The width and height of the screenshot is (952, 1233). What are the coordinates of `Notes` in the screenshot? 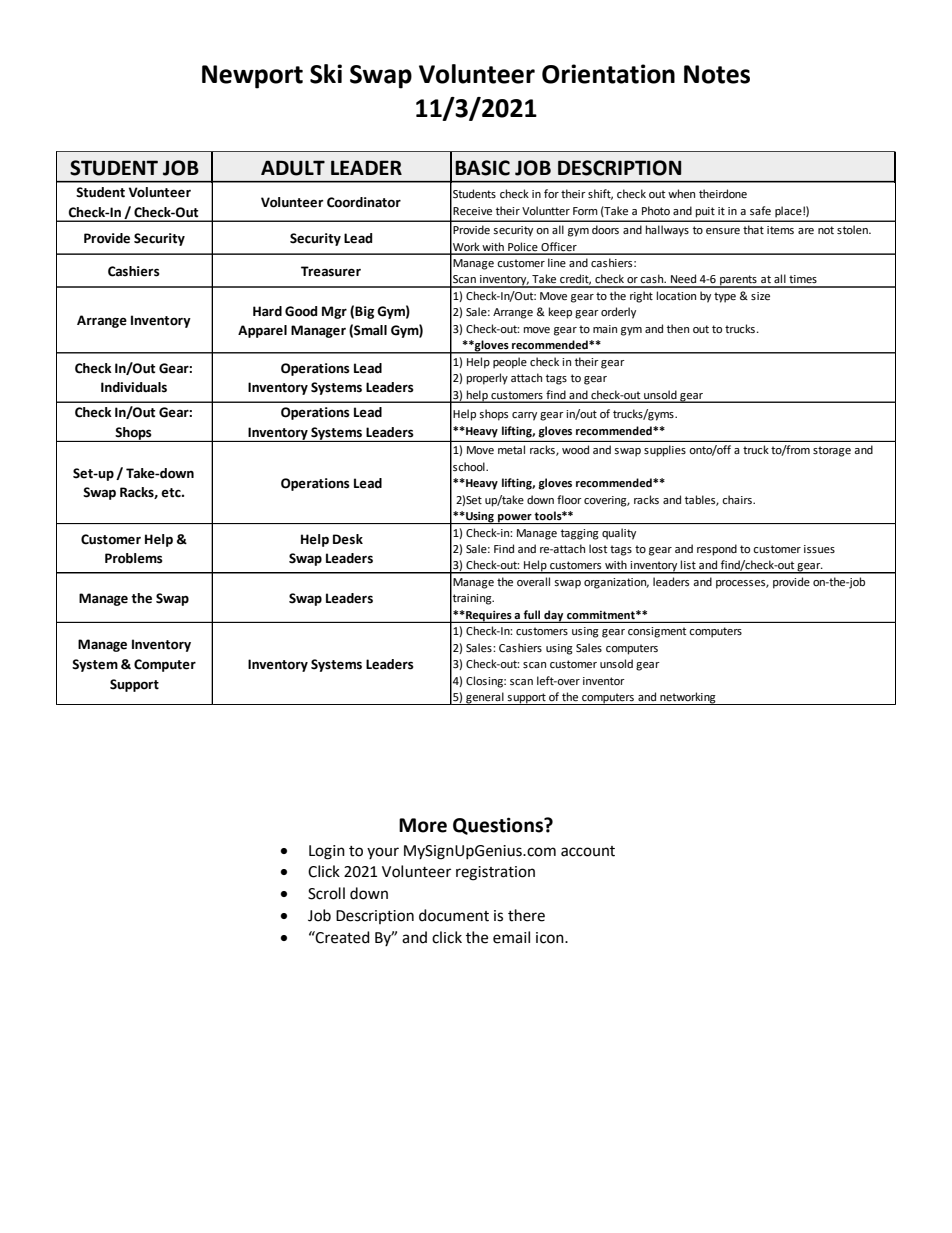 It's located at (717, 74).
